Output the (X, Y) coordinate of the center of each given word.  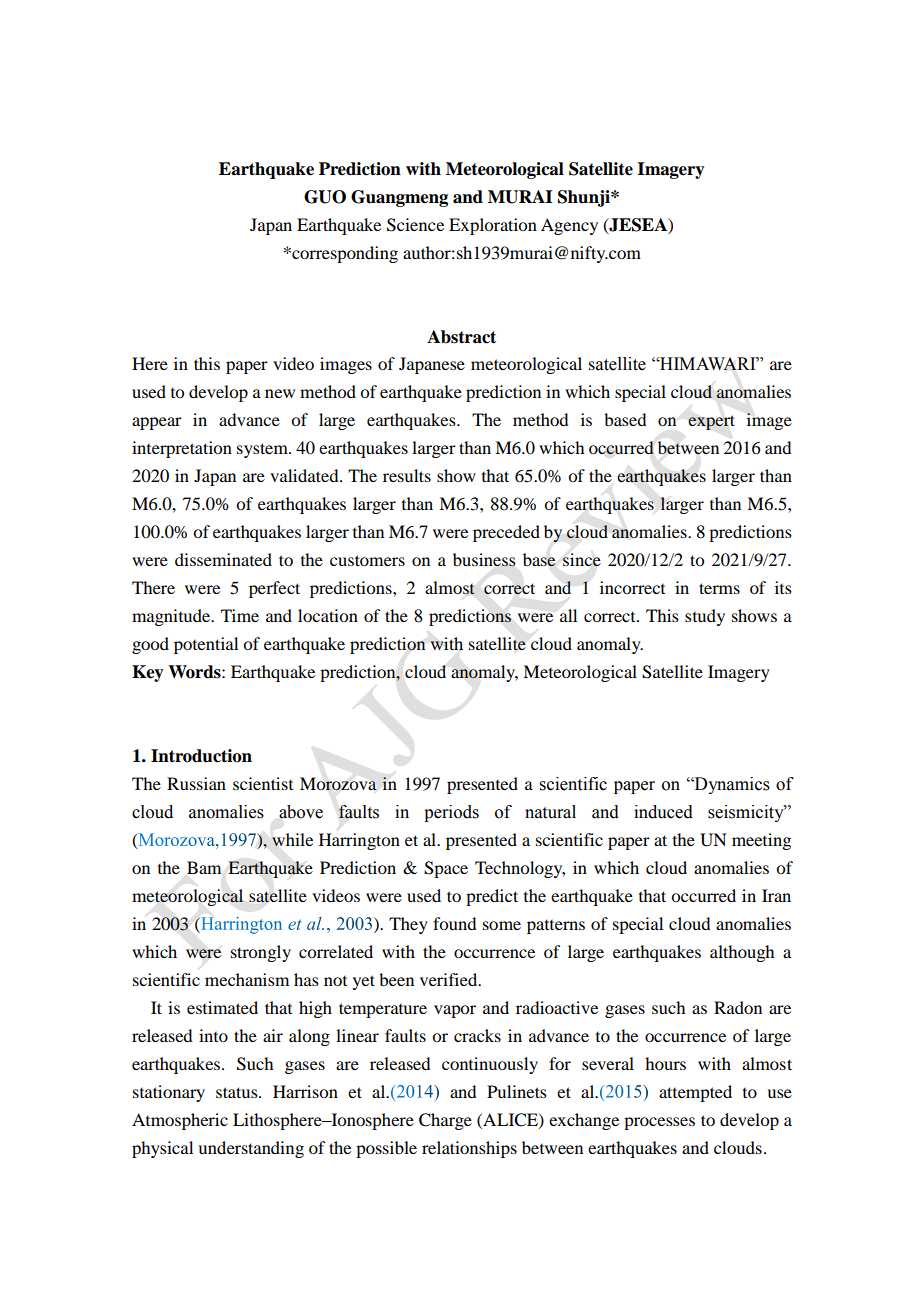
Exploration (493, 226)
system (263, 450)
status (238, 1092)
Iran (776, 895)
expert (711, 422)
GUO (325, 197)
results (407, 475)
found (454, 923)
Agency (569, 226)
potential (206, 645)
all (568, 615)
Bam (204, 867)
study (705, 617)
